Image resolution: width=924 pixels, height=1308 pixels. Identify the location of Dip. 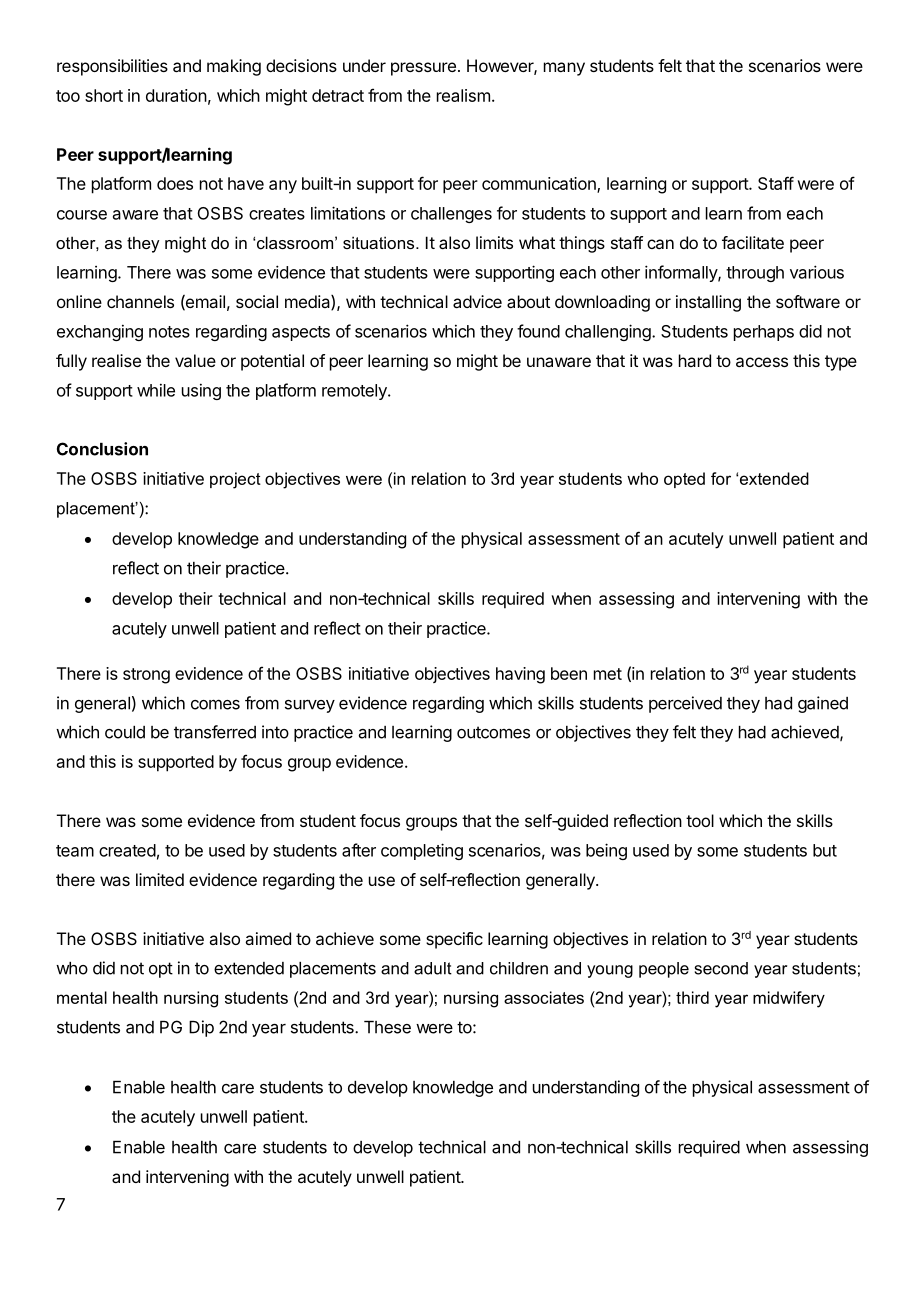
(201, 1028).
